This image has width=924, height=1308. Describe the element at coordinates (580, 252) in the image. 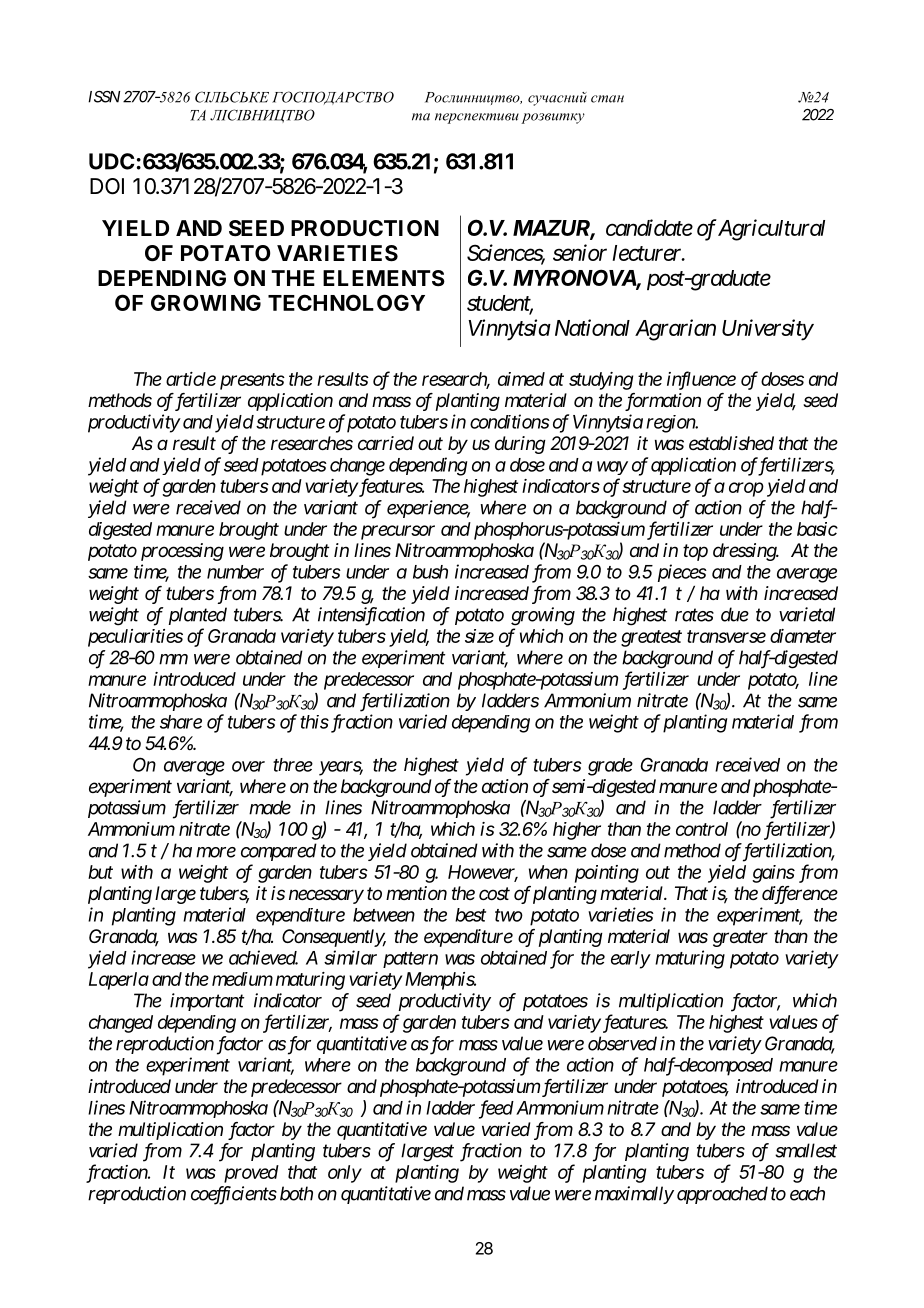

I see `senior` at that location.
